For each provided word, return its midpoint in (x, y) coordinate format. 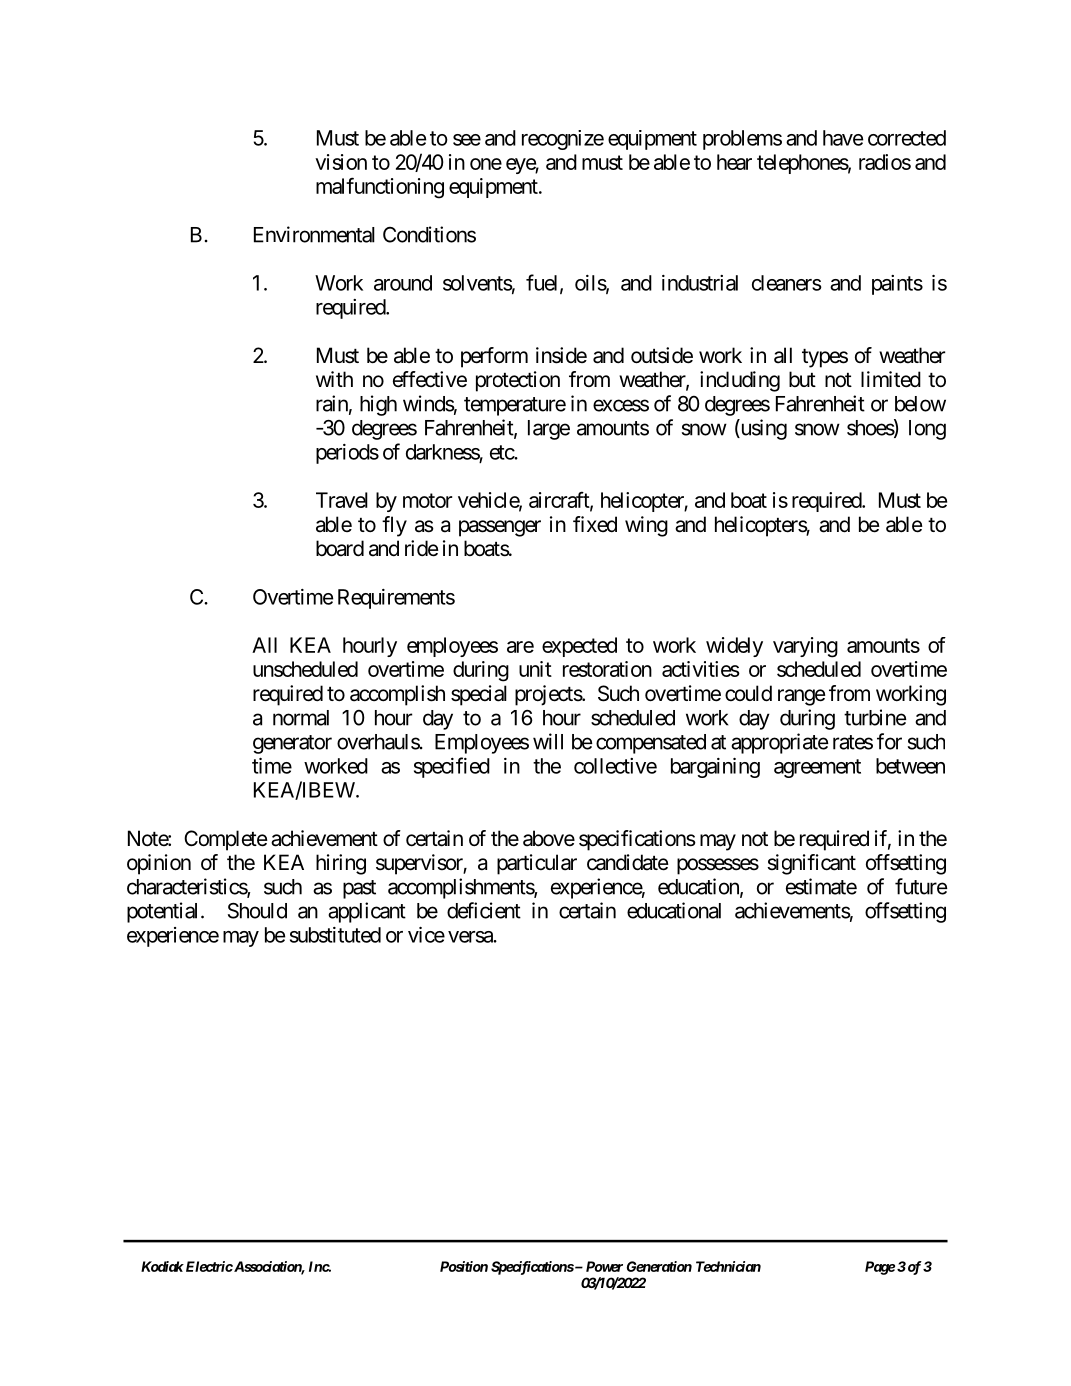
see (467, 140)
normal (301, 718)
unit (535, 669)
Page (880, 1268)
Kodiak (162, 1266)
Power (604, 1266)
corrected (907, 138)
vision (341, 162)
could (748, 693)
